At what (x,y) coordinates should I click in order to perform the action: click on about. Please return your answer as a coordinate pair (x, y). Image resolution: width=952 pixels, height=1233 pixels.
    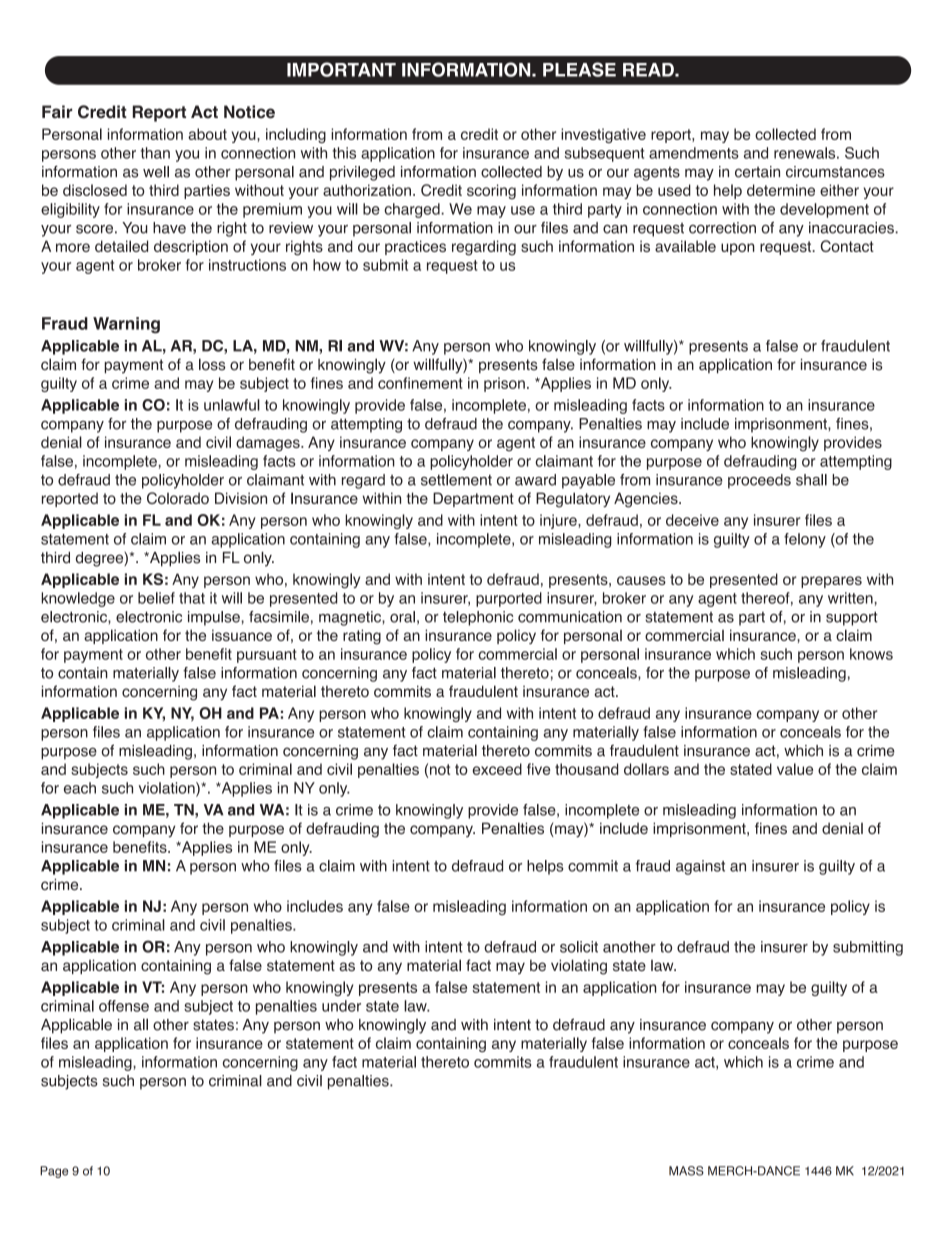
    Looking at the image, I should click on (207, 134).
